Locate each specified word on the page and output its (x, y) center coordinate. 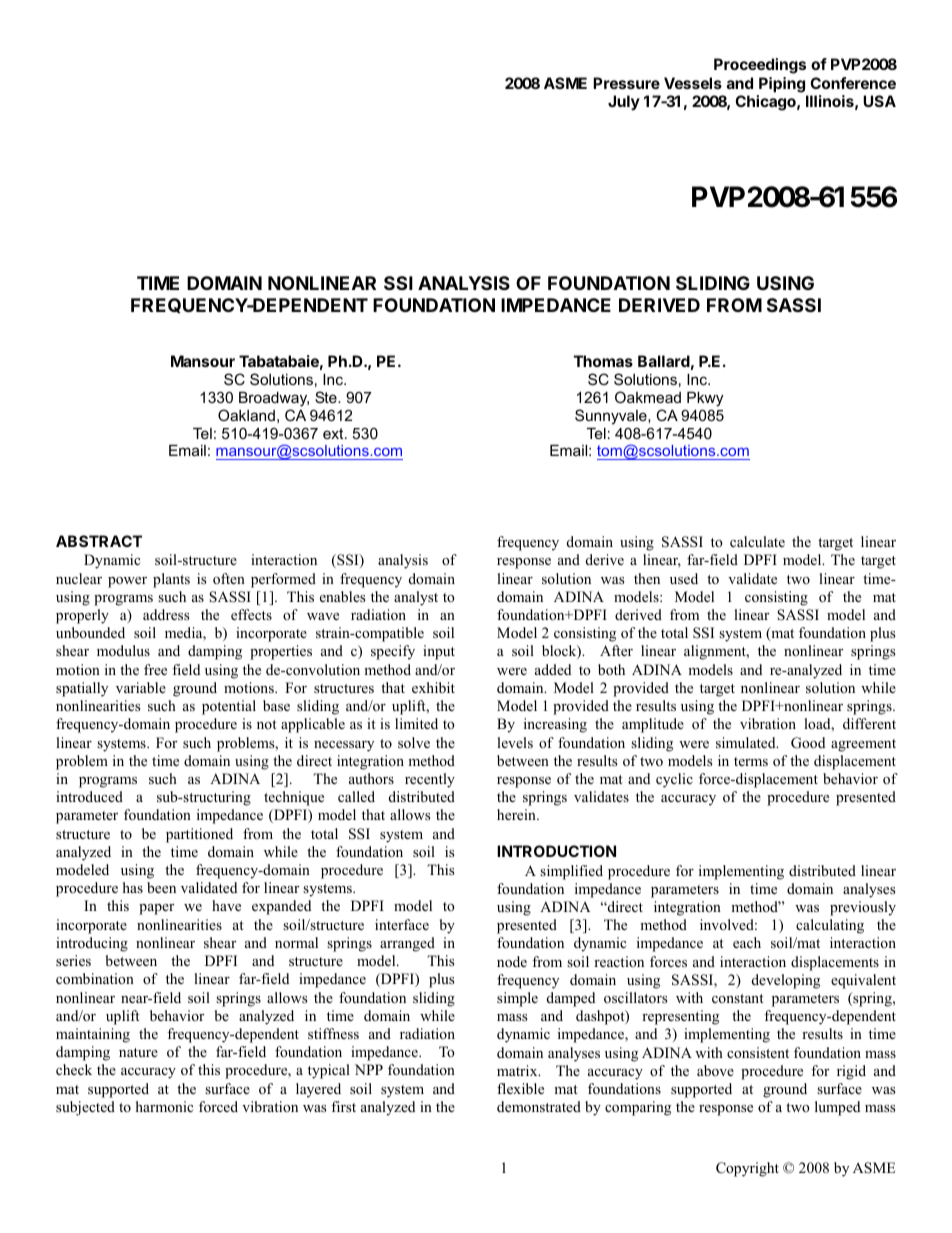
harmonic (164, 1106)
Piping (782, 85)
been (161, 887)
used (684, 578)
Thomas (603, 361)
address (166, 614)
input (439, 652)
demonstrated (539, 1106)
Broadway (274, 399)
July (624, 102)
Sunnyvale (612, 417)
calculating (830, 926)
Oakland (246, 415)
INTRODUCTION (556, 851)
